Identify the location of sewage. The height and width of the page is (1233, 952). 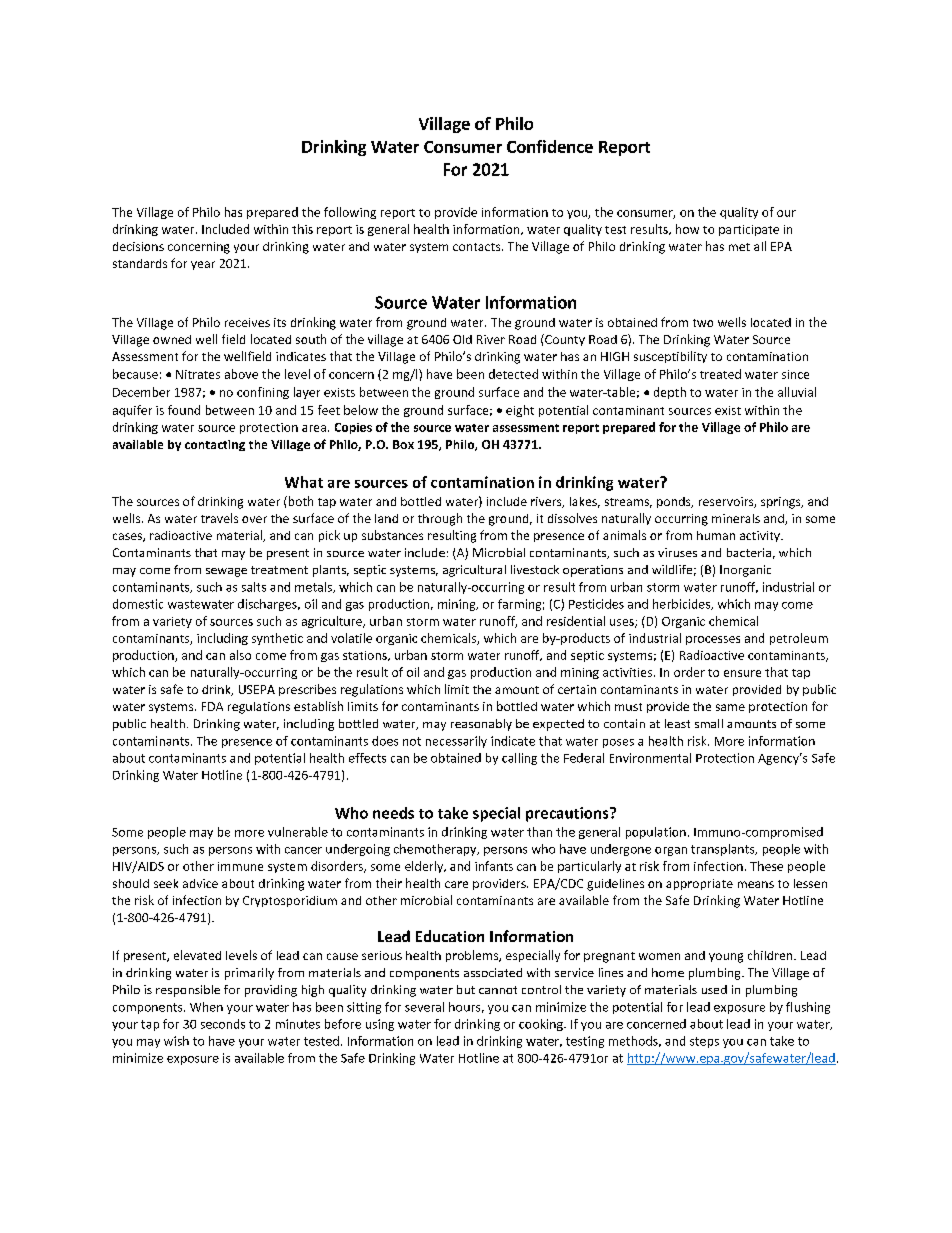
(226, 572).
